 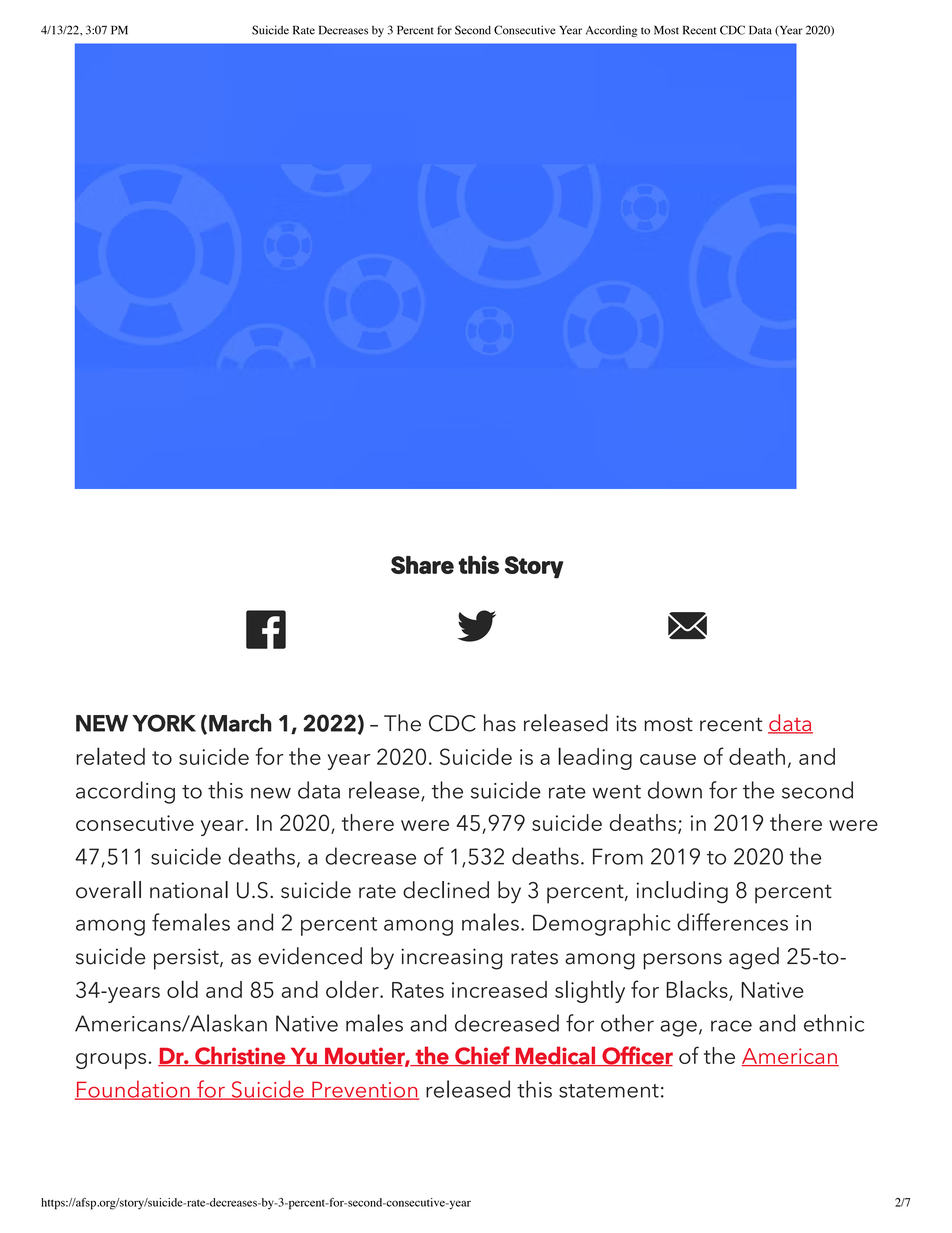 What do you see at coordinates (240, 1056) in the screenshot?
I see `Christine` at bounding box center [240, 1056].
